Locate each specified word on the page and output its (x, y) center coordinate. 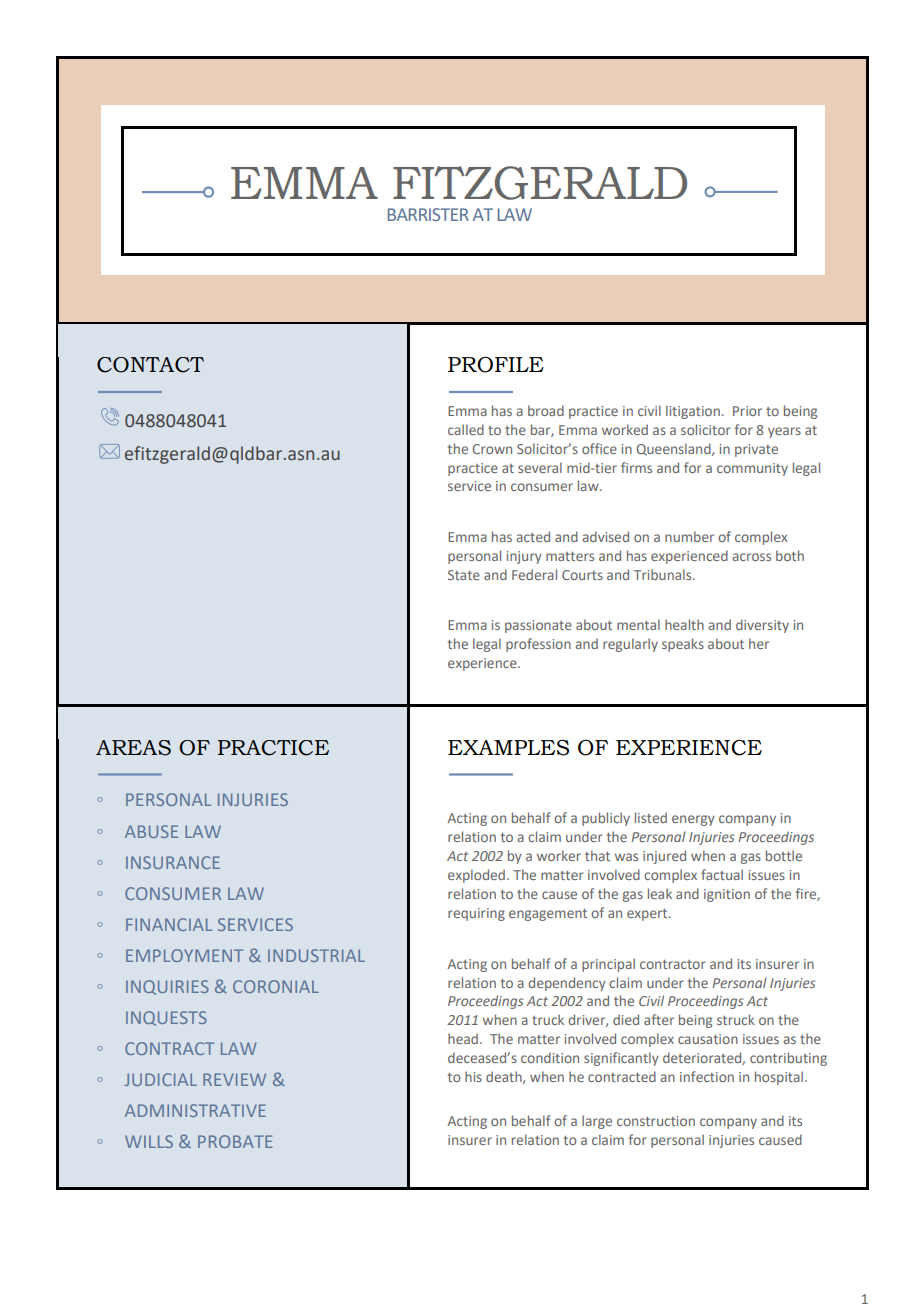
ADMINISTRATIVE (195, 1110)
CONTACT (150, 365)
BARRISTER (428, 214)
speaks (683, 645)
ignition (727, 895)
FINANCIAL (169, 924)
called (466, 429)
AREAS (133, 748)
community (752, 469)
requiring (476, 914)
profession (538, 645)
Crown (492, 449)
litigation (693, 412)
